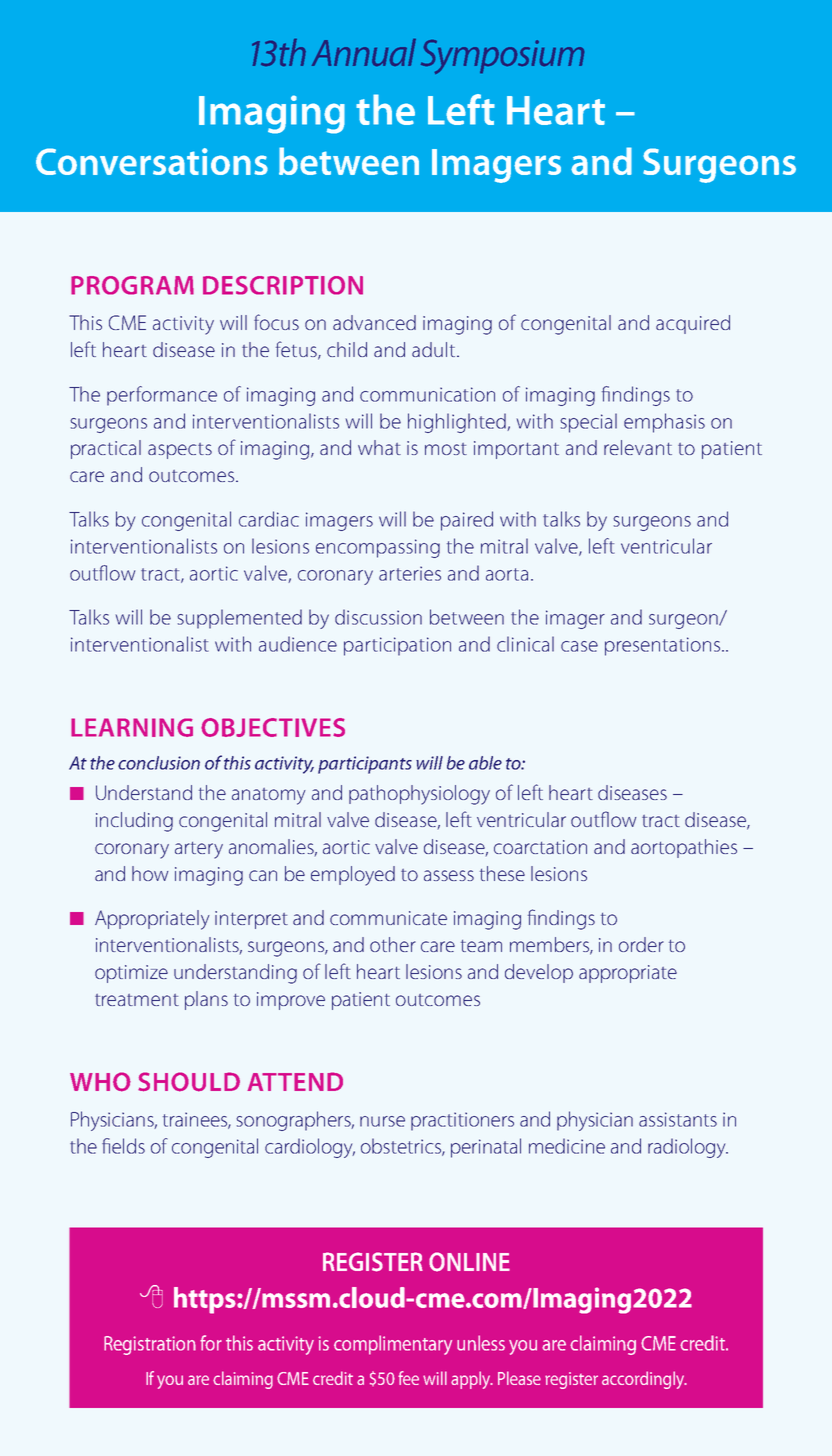 The width and height of the document is (832, 1456). I want to click on Registration, so click(150, 1345).
